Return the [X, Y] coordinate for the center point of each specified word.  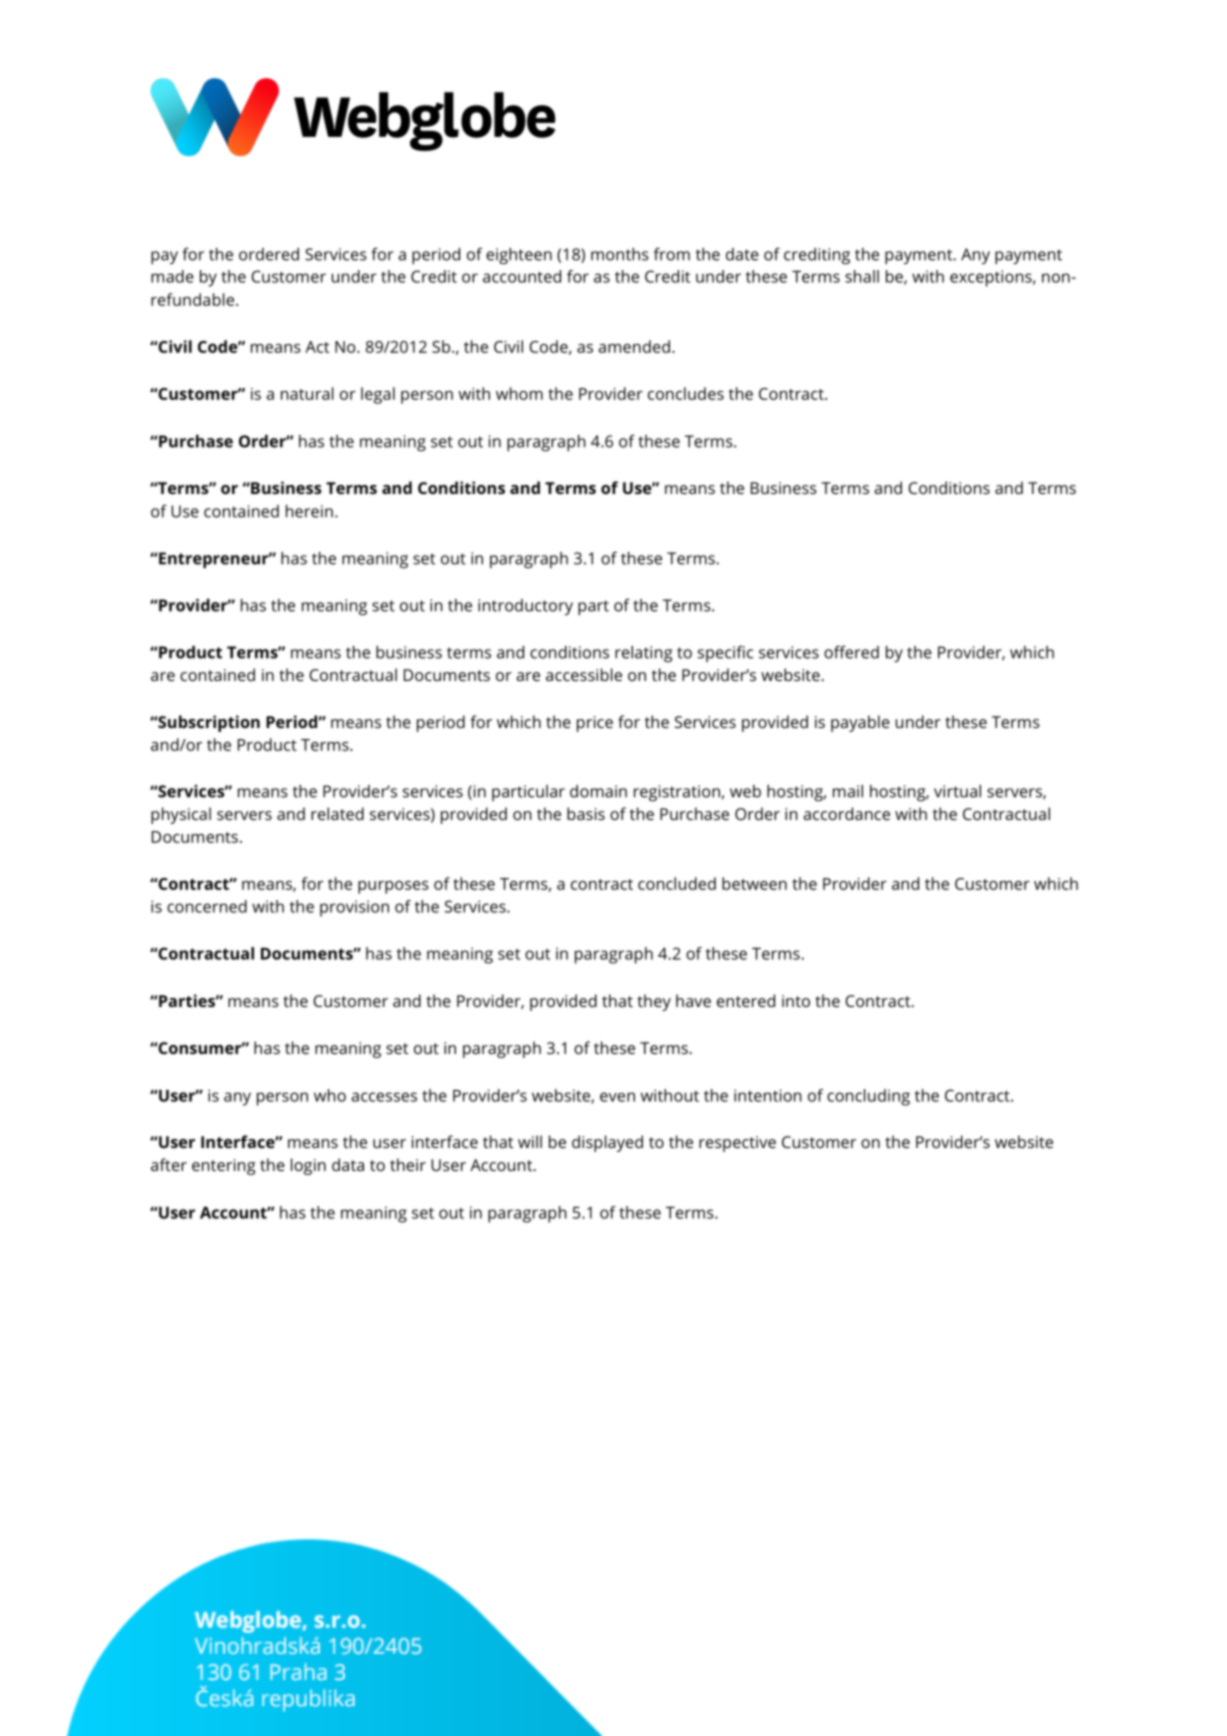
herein [309, 511]
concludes [686, 393]
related [337, 813]
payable [860, 723]
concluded [677, 883]
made [172, 276]
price [595, 724]
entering [224, 1167]
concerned [207, 906]
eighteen [519, 256]
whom [519, 393]
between [754, 883]
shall [862, 276]
